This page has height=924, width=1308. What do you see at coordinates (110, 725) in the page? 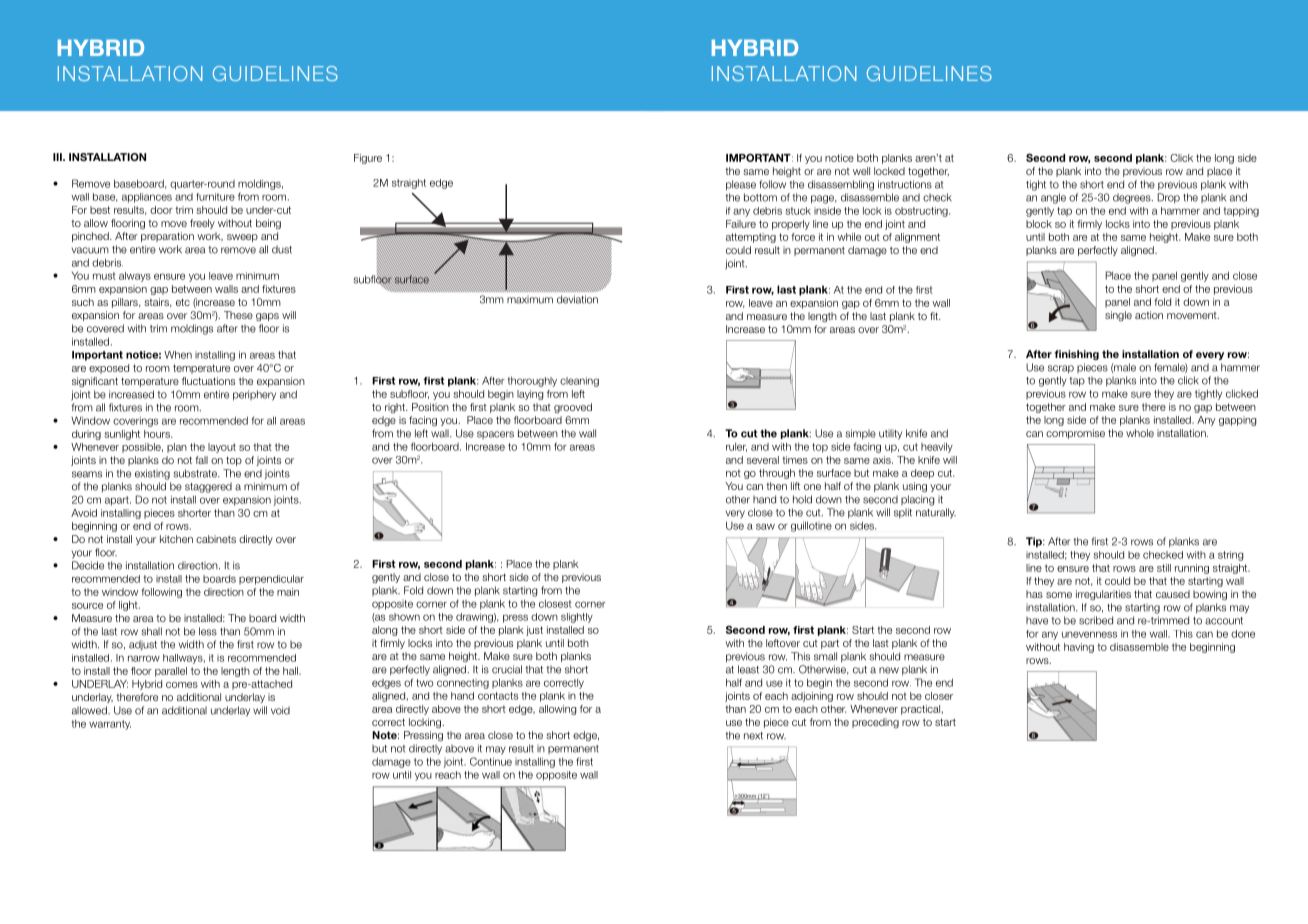
I see `warranty` at bounding box center [110, 725].
